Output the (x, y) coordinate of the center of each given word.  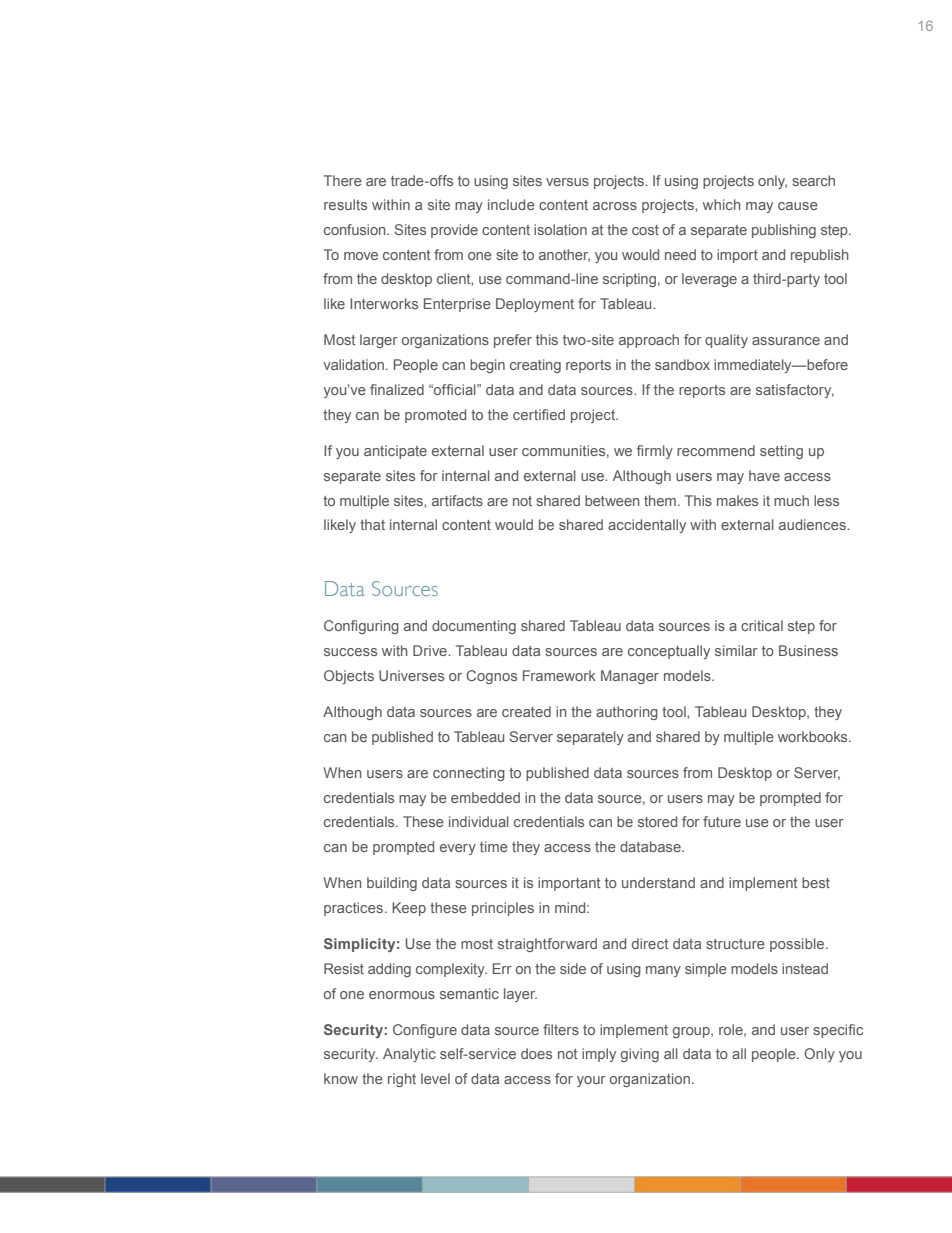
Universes (411, 675)
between (612, 500)
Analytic (409, 1055)
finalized (397, 389)
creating (535, 366)
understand (658, 882)
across (615, 206)
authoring (627, 713)
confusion (356, 229)
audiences (814, 524)
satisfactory (795, 391)
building (392, 884)
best (816, 882)
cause (798, 206)
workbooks (814, 736)
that (372, 524)
